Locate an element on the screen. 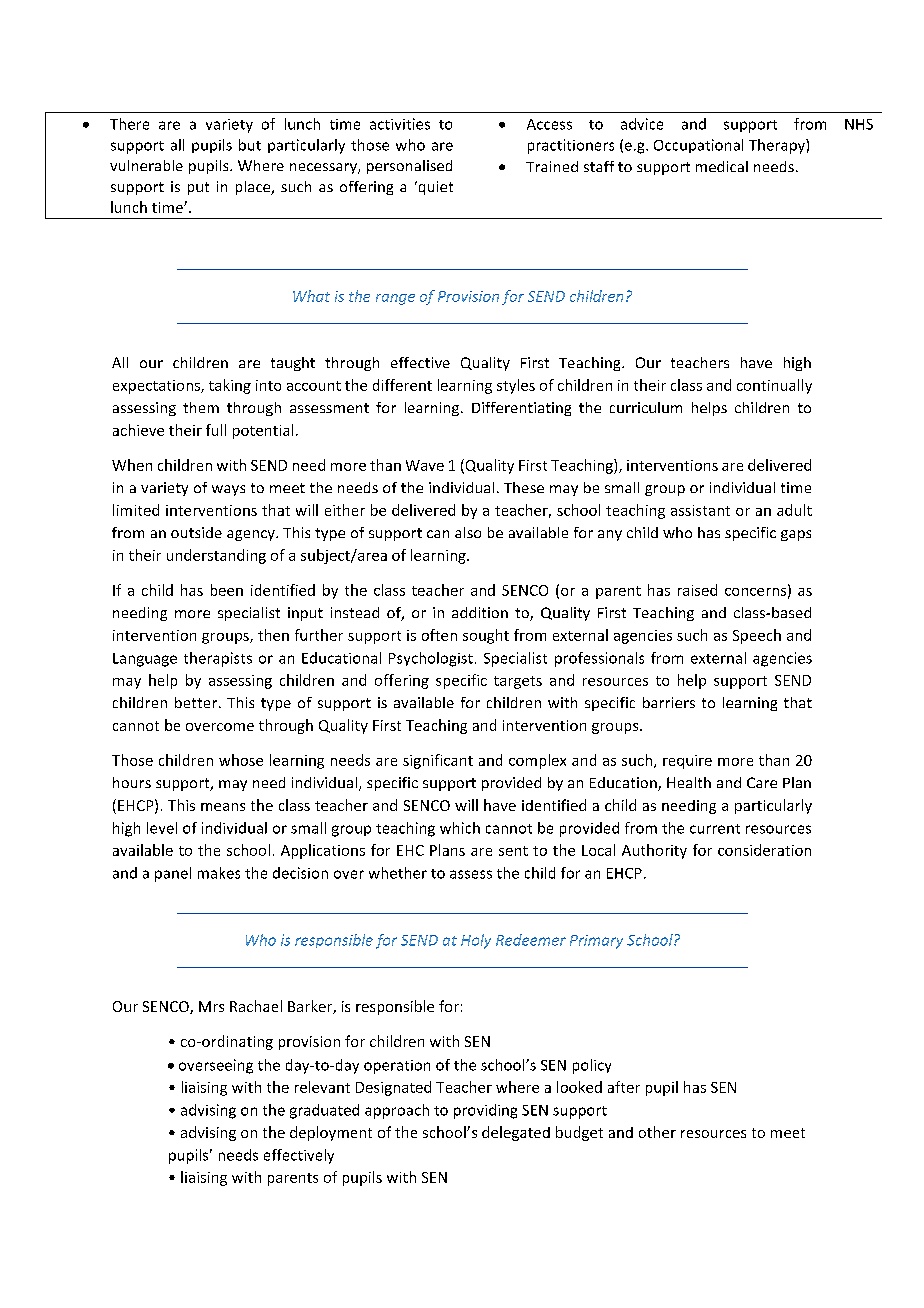 This screenshot has height=1308, width=924. Trained is located at coordinates (552, 166).
